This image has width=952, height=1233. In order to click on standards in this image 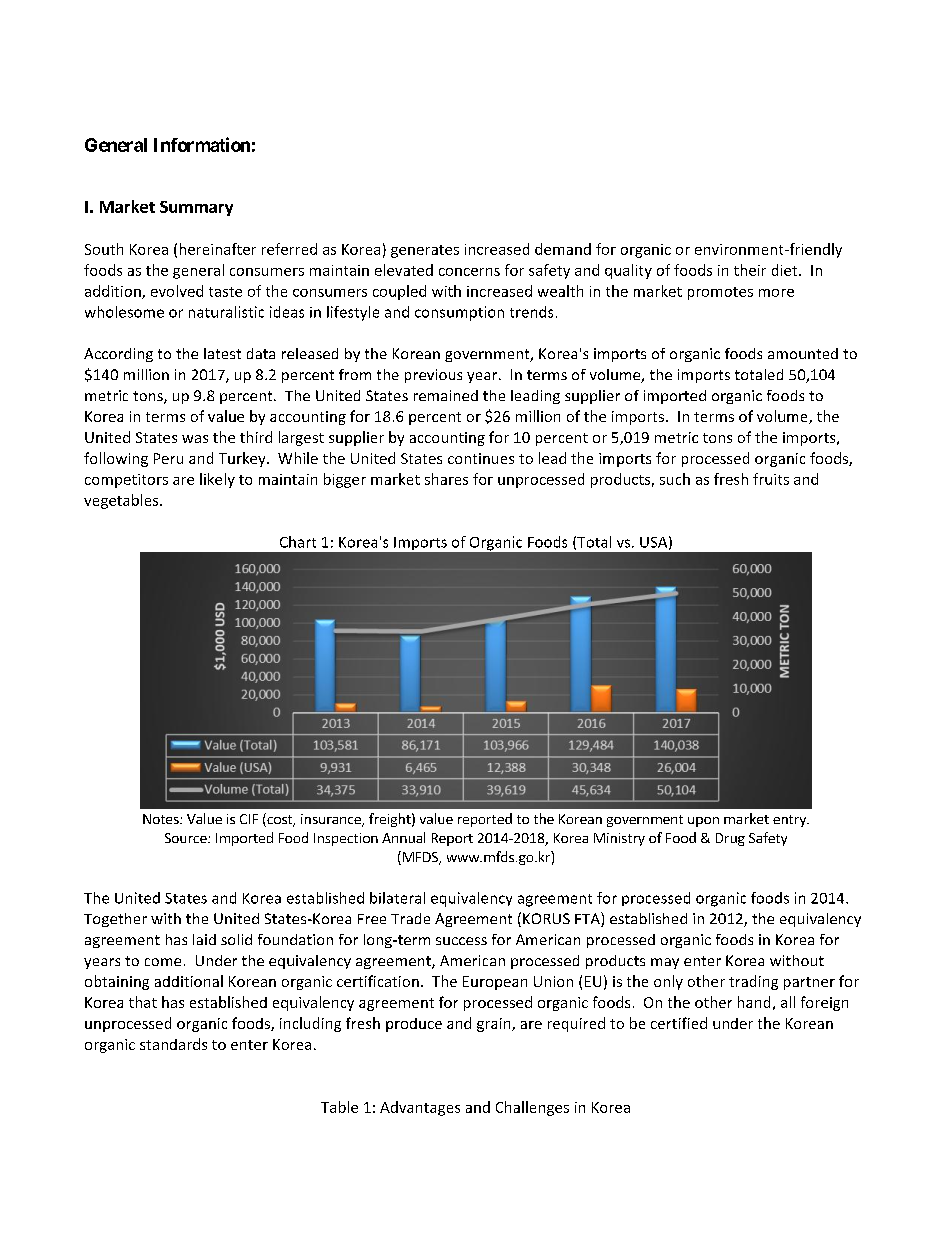, I will do `click(173, 1044)`.
